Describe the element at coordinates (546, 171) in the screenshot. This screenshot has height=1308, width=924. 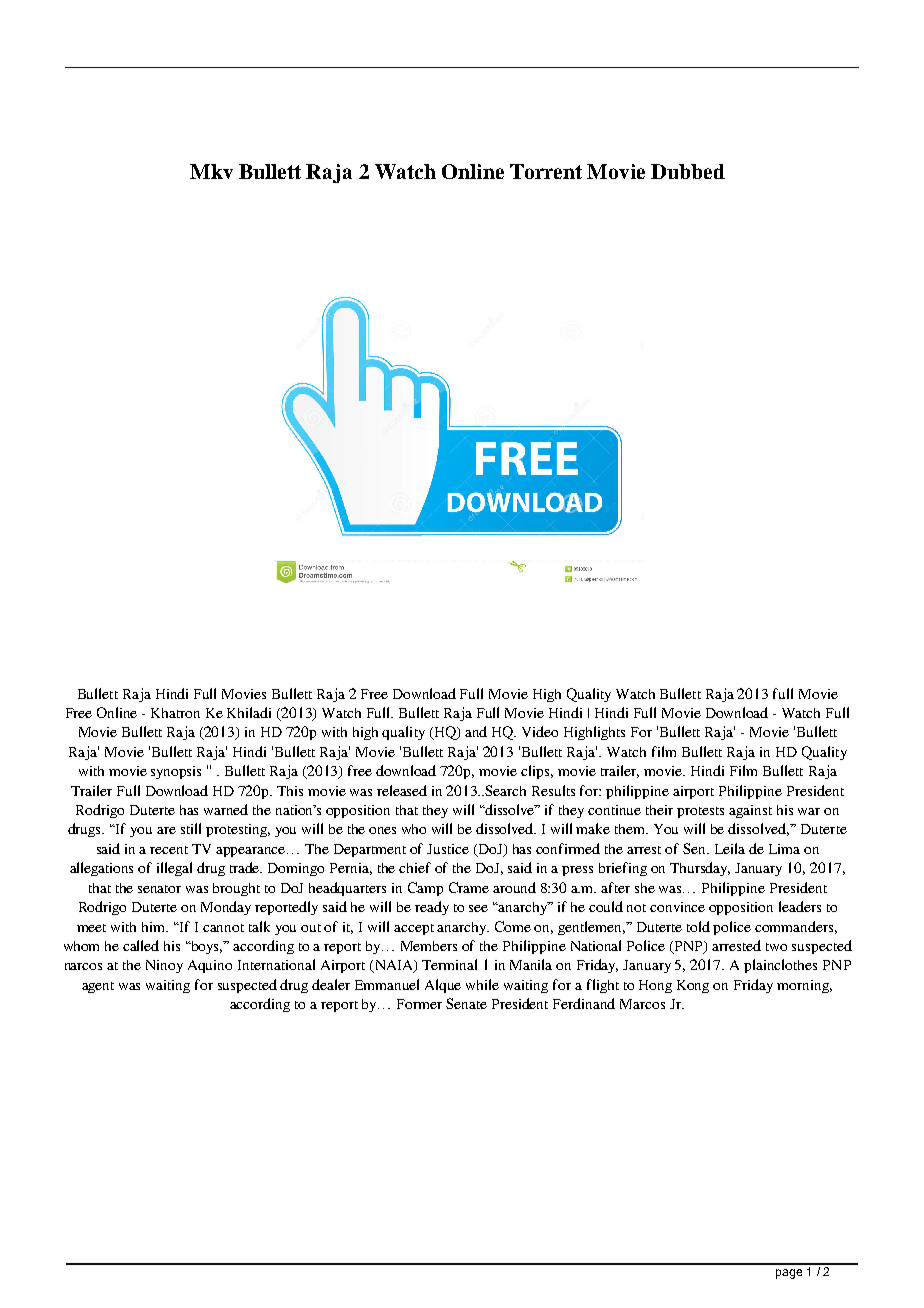
I see `Torrent` at that location.
